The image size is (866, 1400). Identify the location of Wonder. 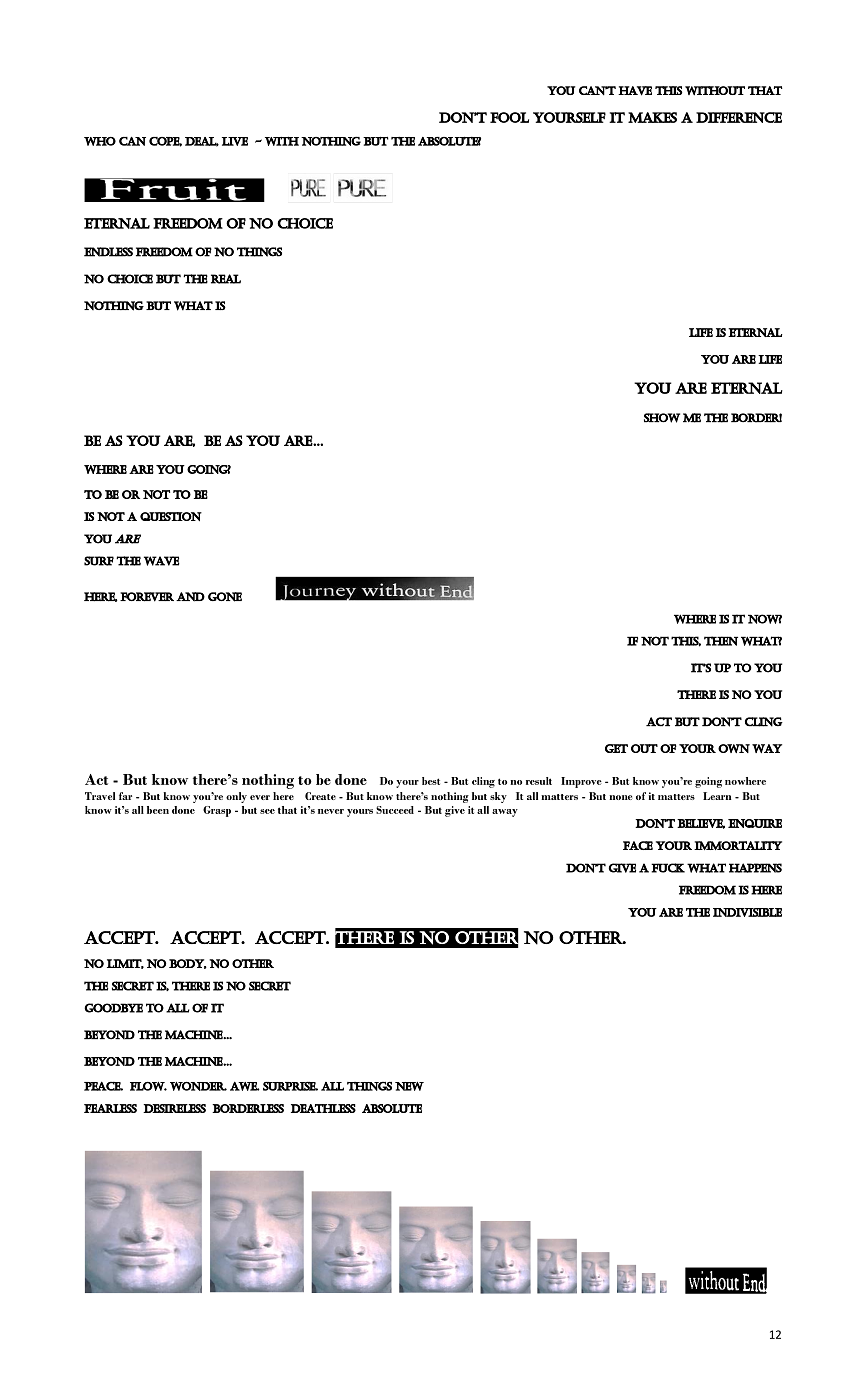
(198, 1086).
